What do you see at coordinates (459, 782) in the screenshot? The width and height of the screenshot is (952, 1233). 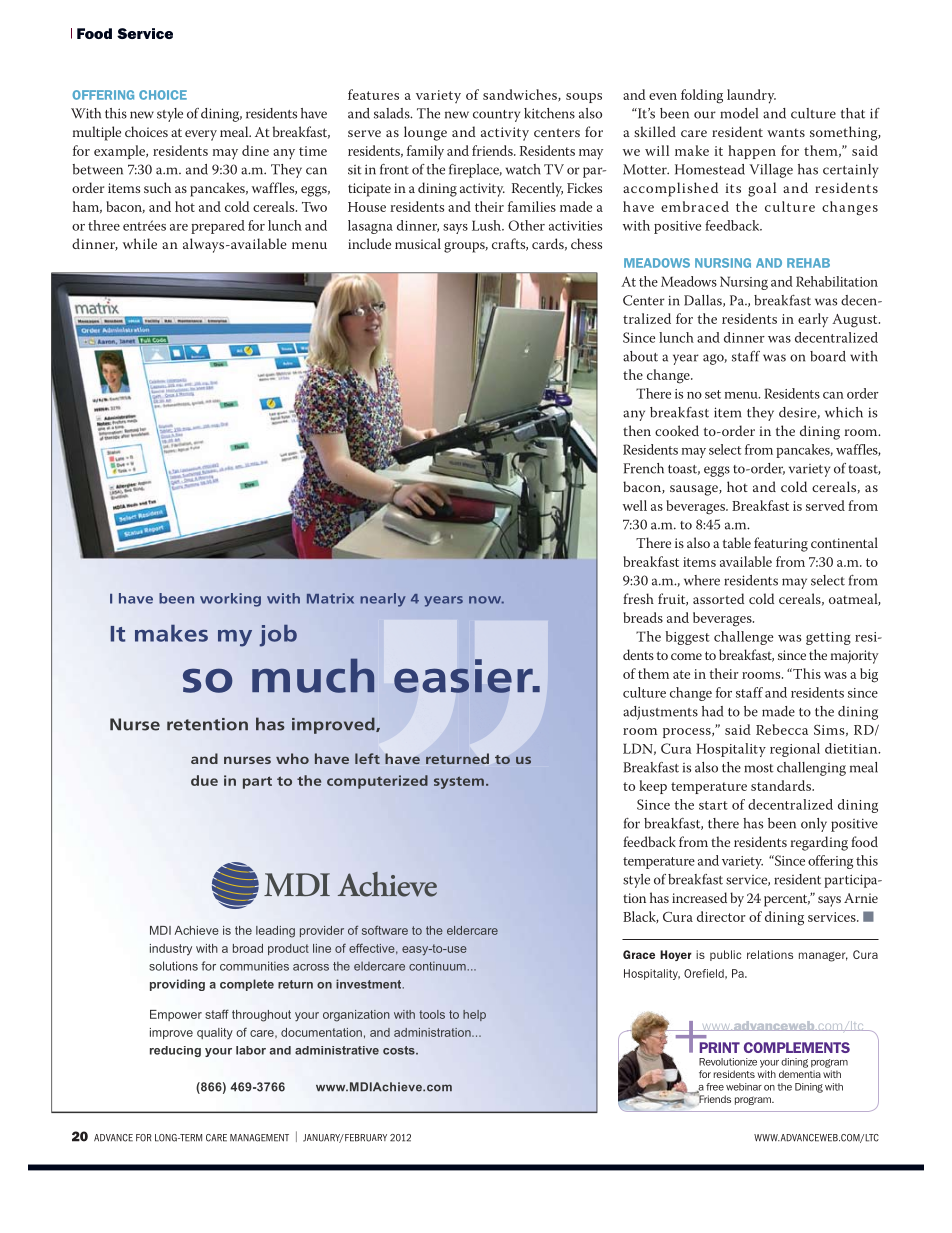 I see `system` at bounding box center [459, 782].
